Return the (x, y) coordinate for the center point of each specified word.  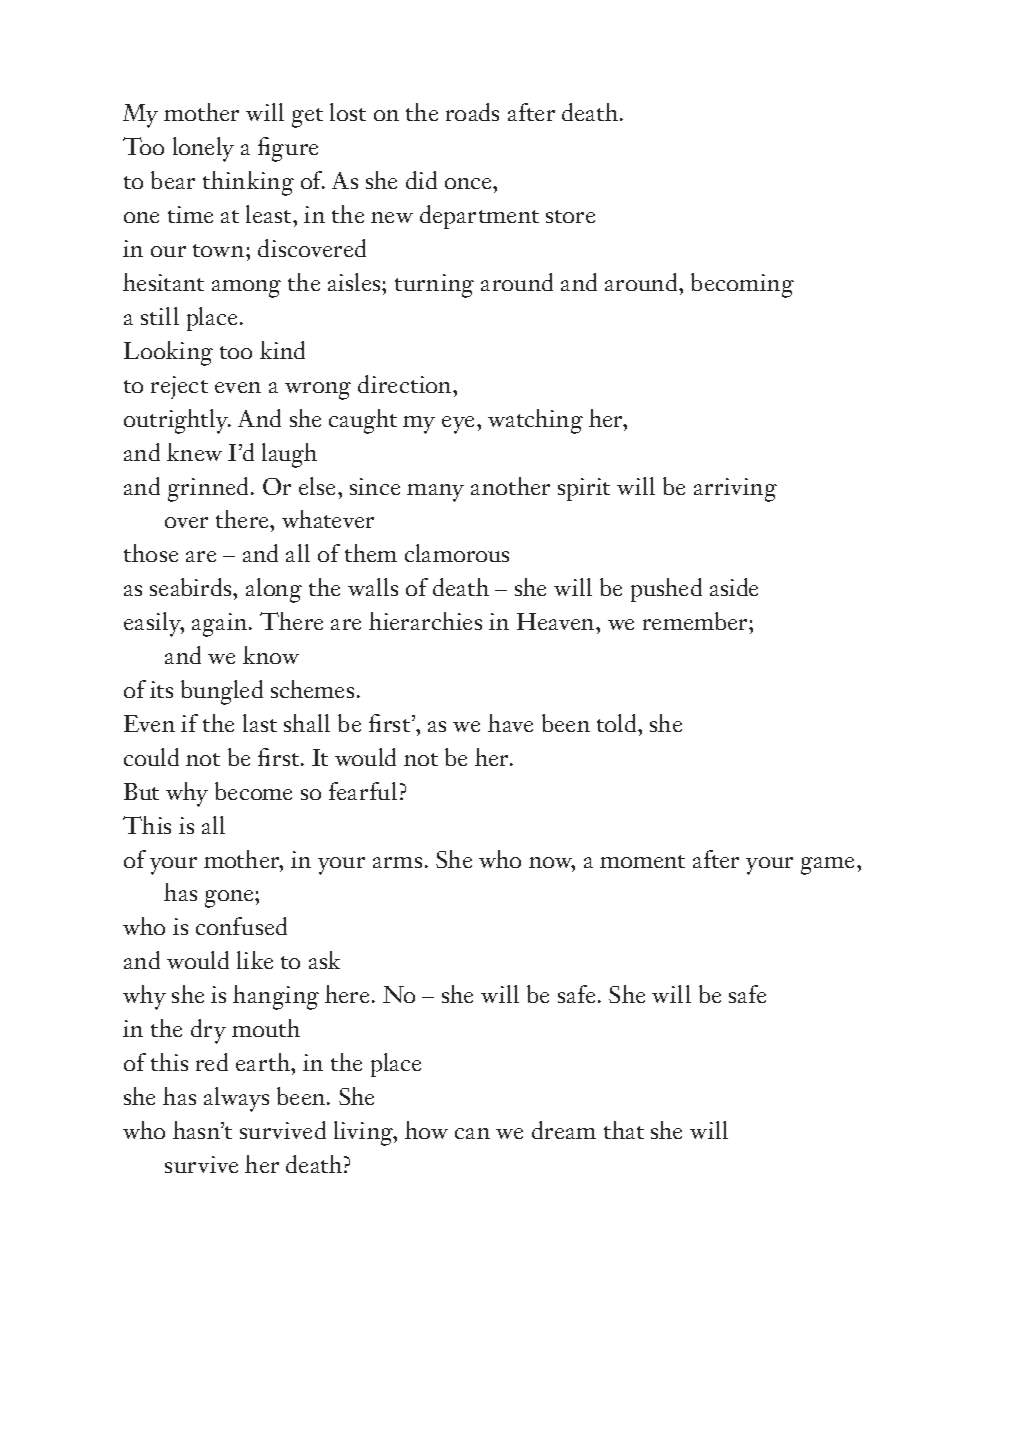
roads (472, 112)
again (221, 625)
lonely (203, 149)
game (829, 866)
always (236, 1099)
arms (397, 862)
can (472, 1133)
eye (460, 425)
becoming (742, 285)
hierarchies (425, 621)
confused (241, 926)
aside (734, 587)
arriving (735, 490)
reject (179, 387)
